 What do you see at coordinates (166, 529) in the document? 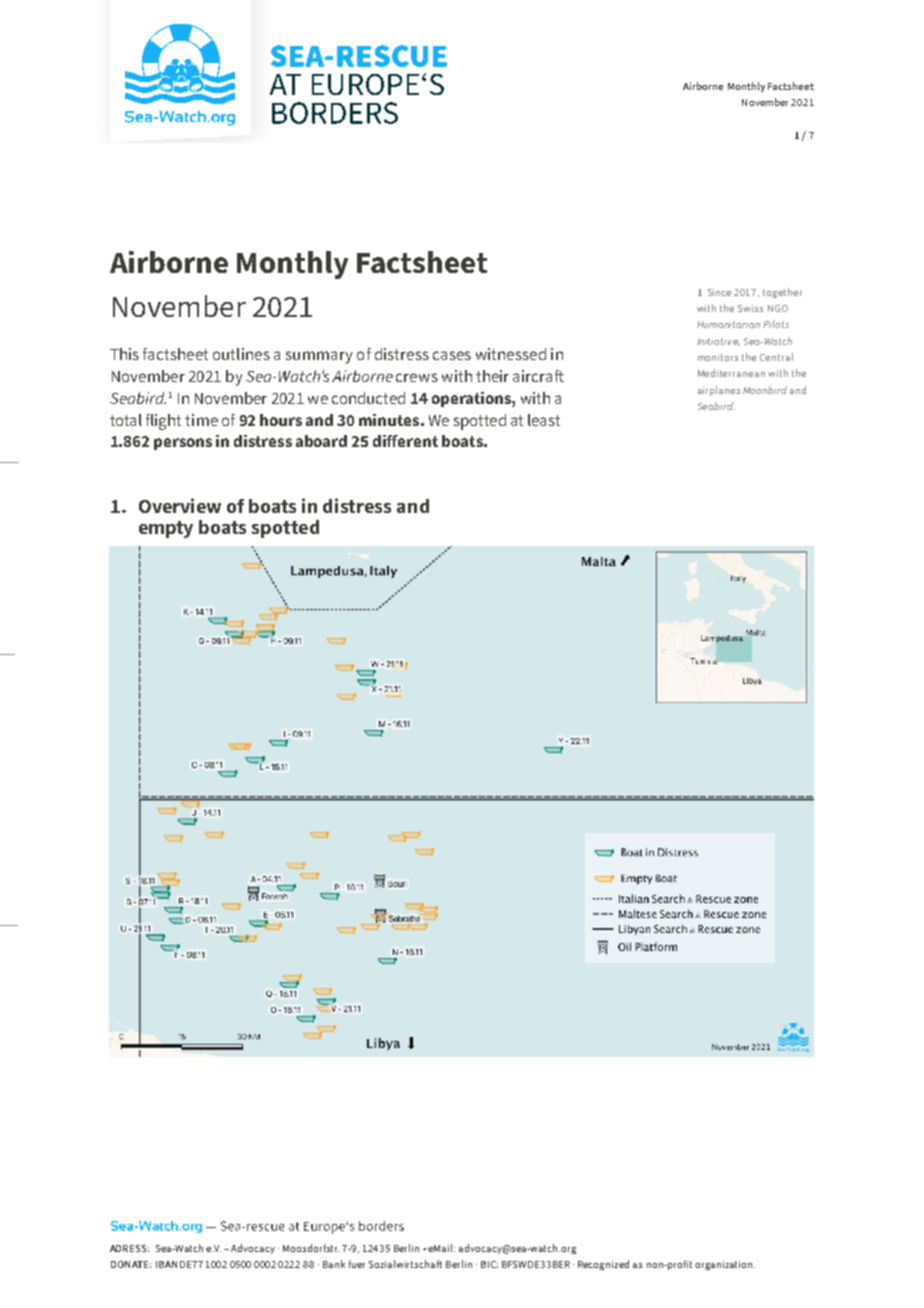
I see `empty` at bounding box center [166, 529].
